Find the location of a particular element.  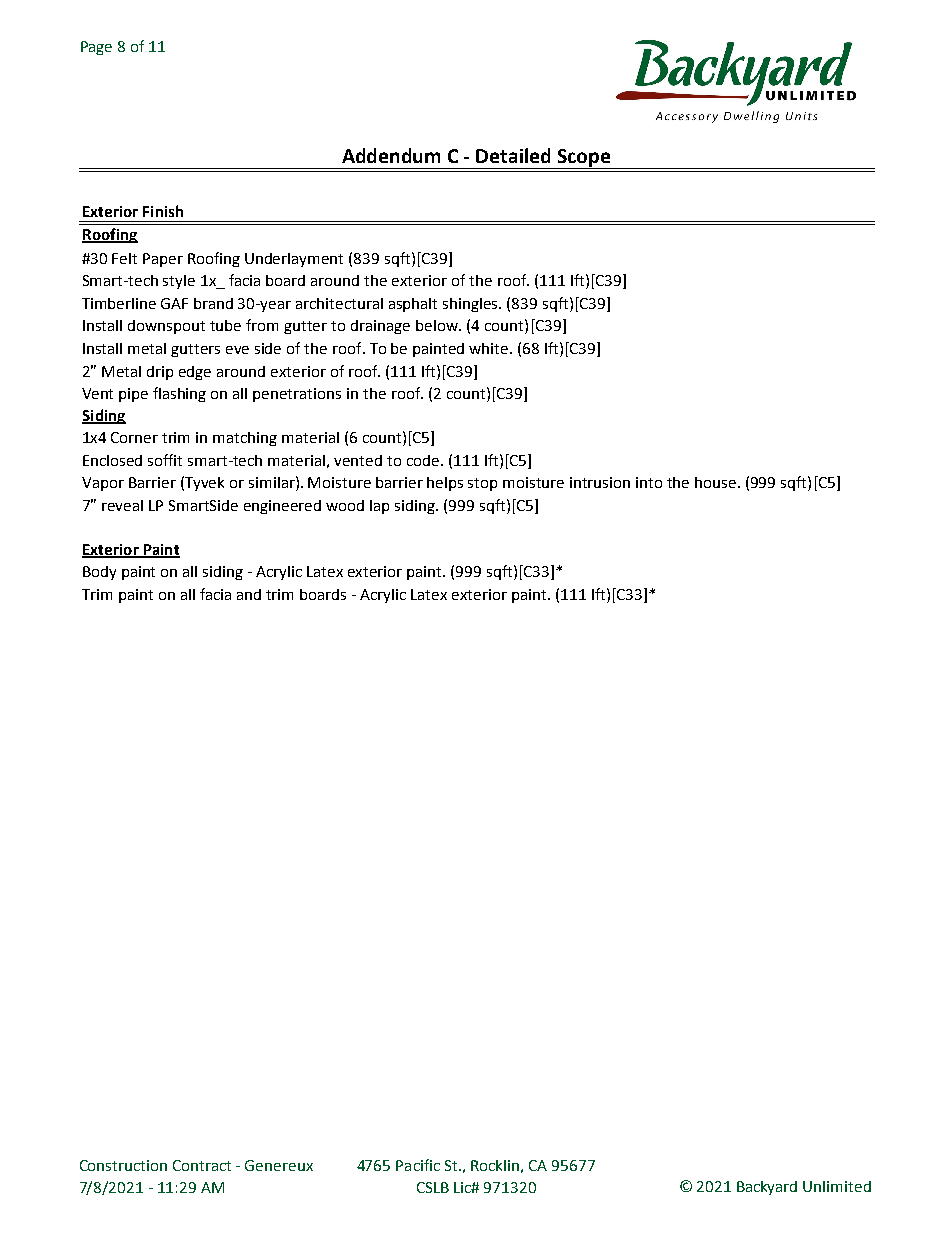

soffit is located at coordinates (165, 460).
